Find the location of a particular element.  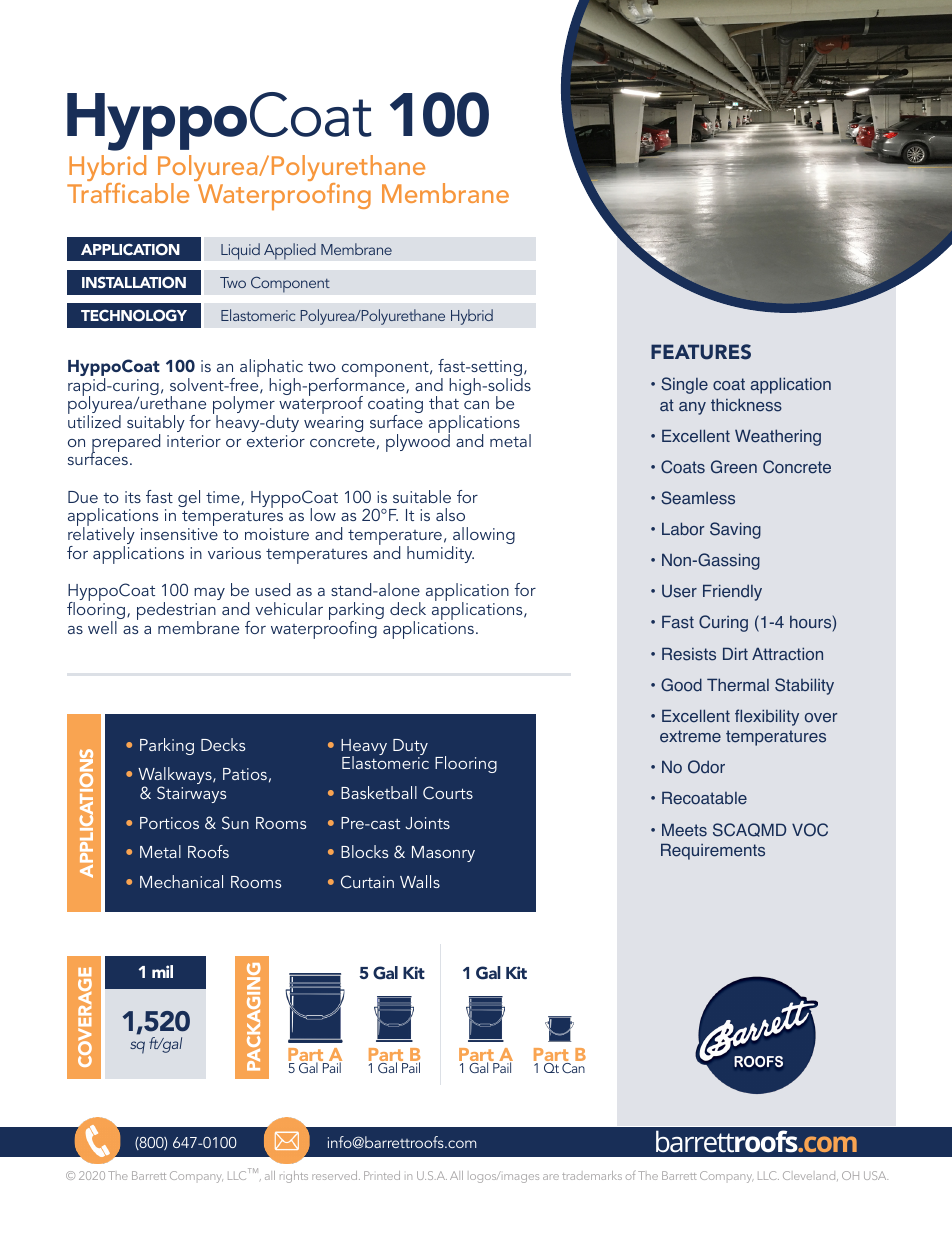

gel is located at coordinates (189, 498).
